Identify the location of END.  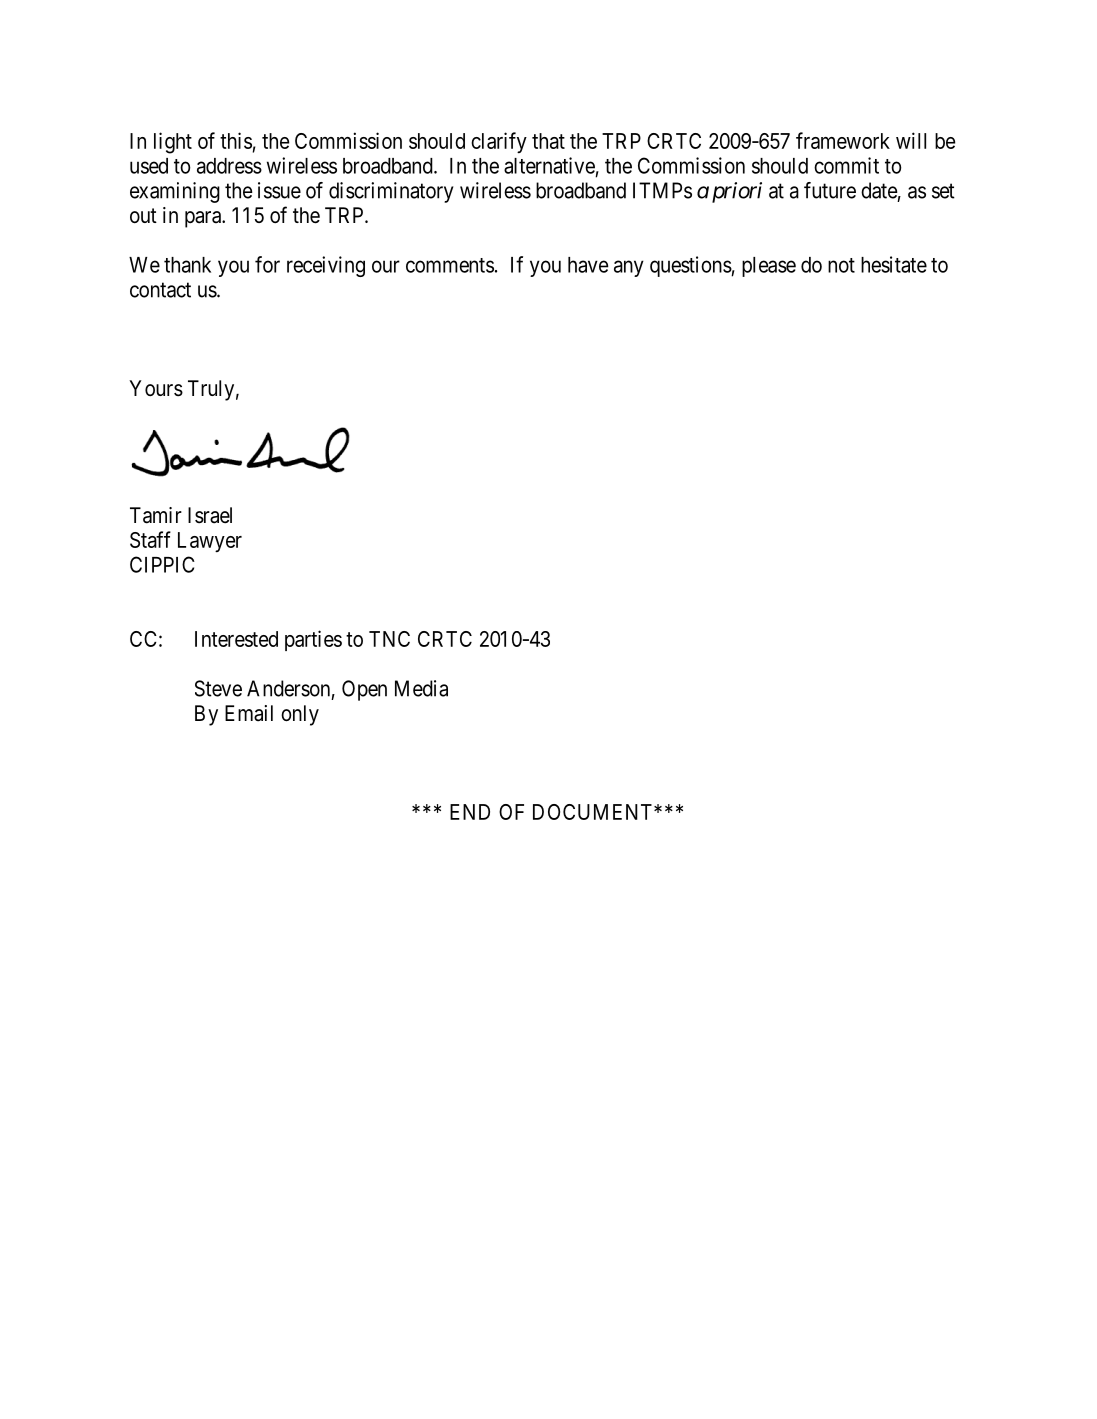
(470, 812).
